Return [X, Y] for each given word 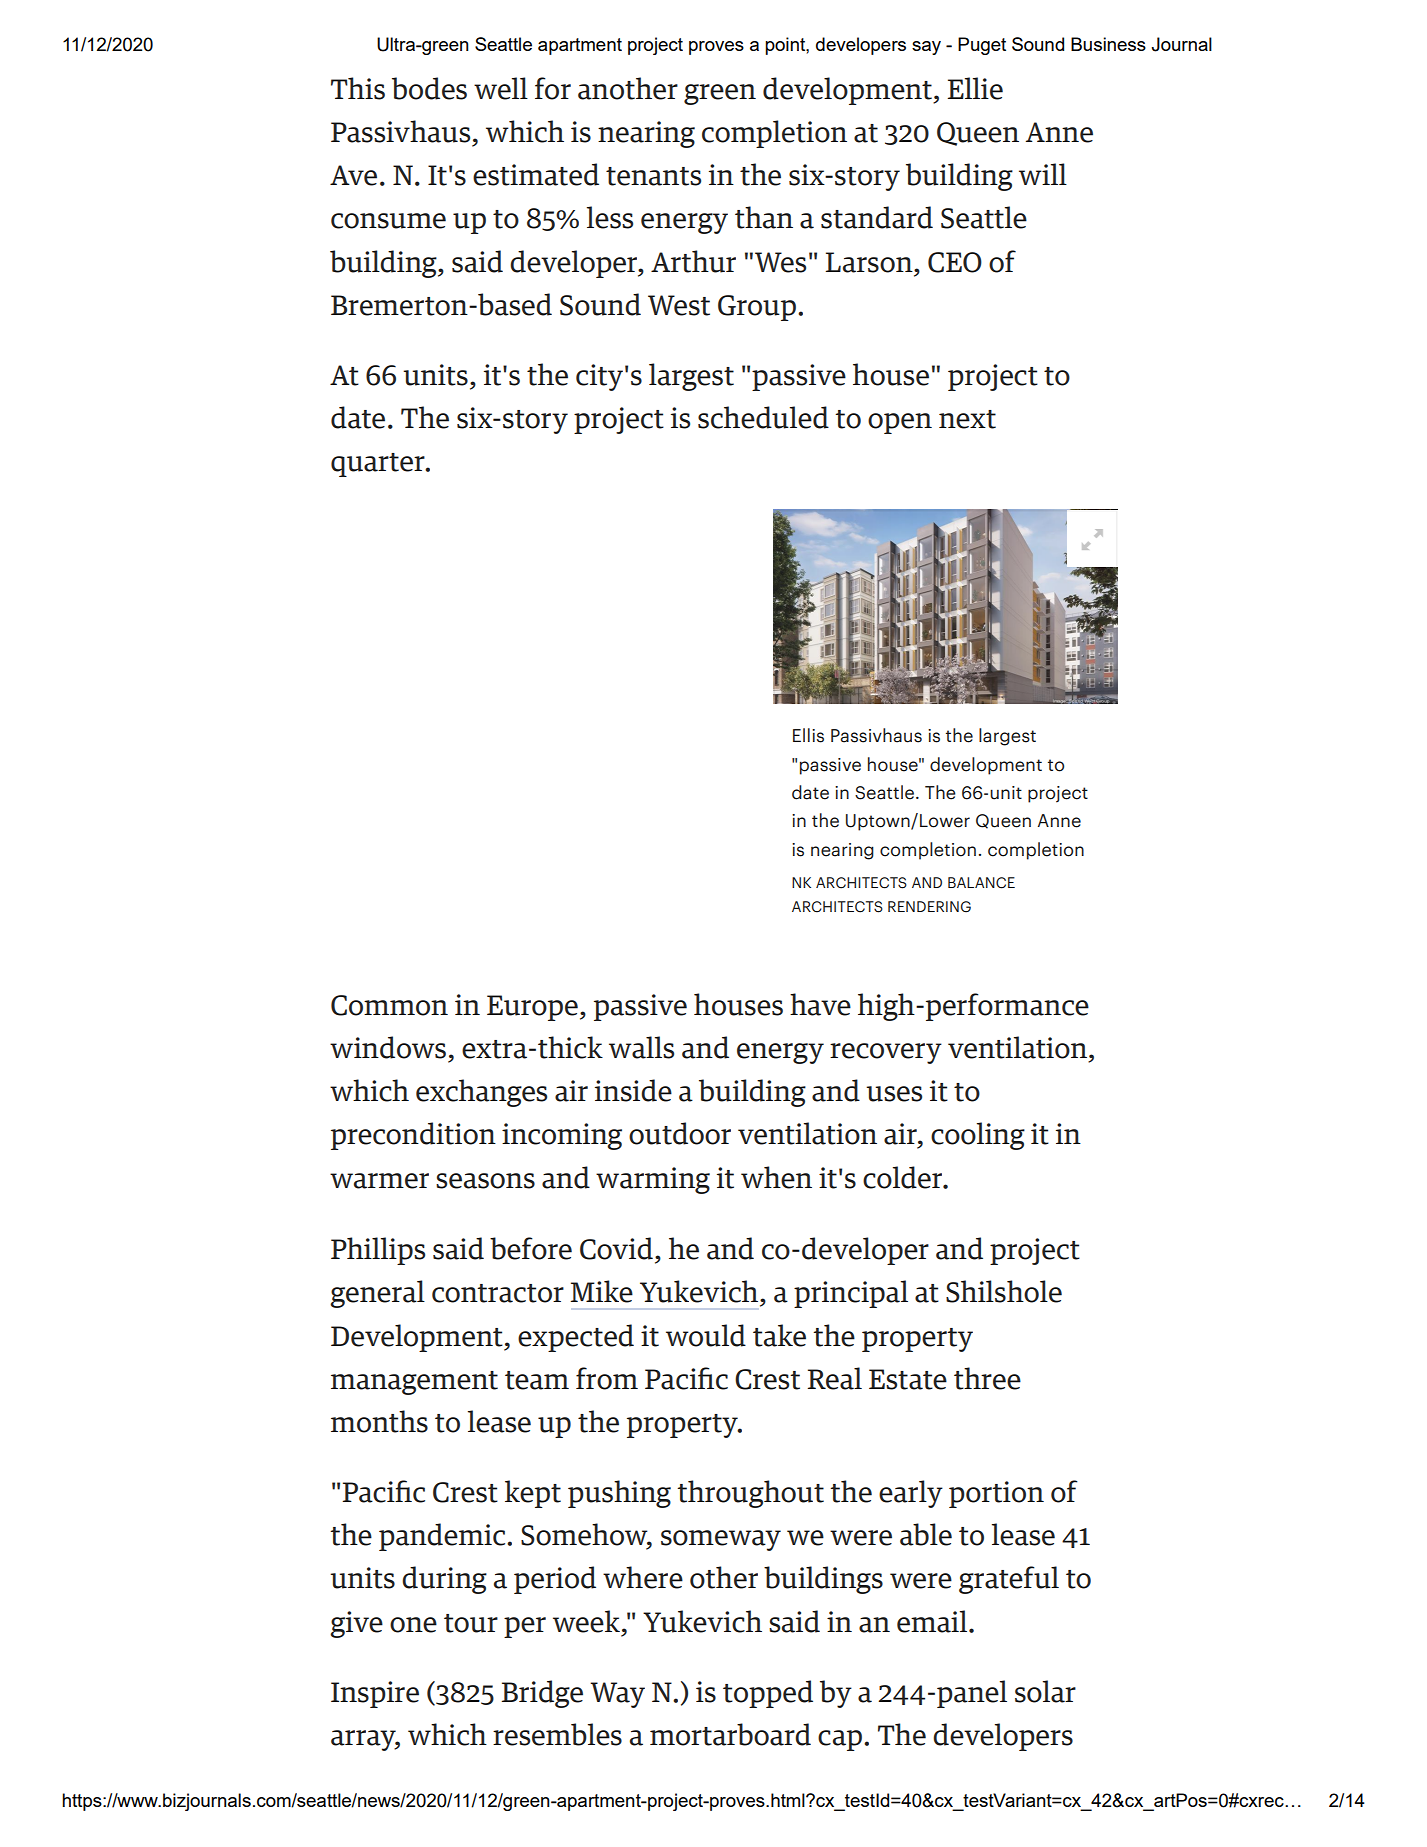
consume [388, 221]
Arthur [693, 261]
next [967, 419]
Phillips [378, 1251]
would [706, 1335]
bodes [429, 88]
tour [471, 1623]
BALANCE [981, 883]
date [810, 792]
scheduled [763, 417]
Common [389, 1005]
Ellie [975, 88]
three [987, 1378]
